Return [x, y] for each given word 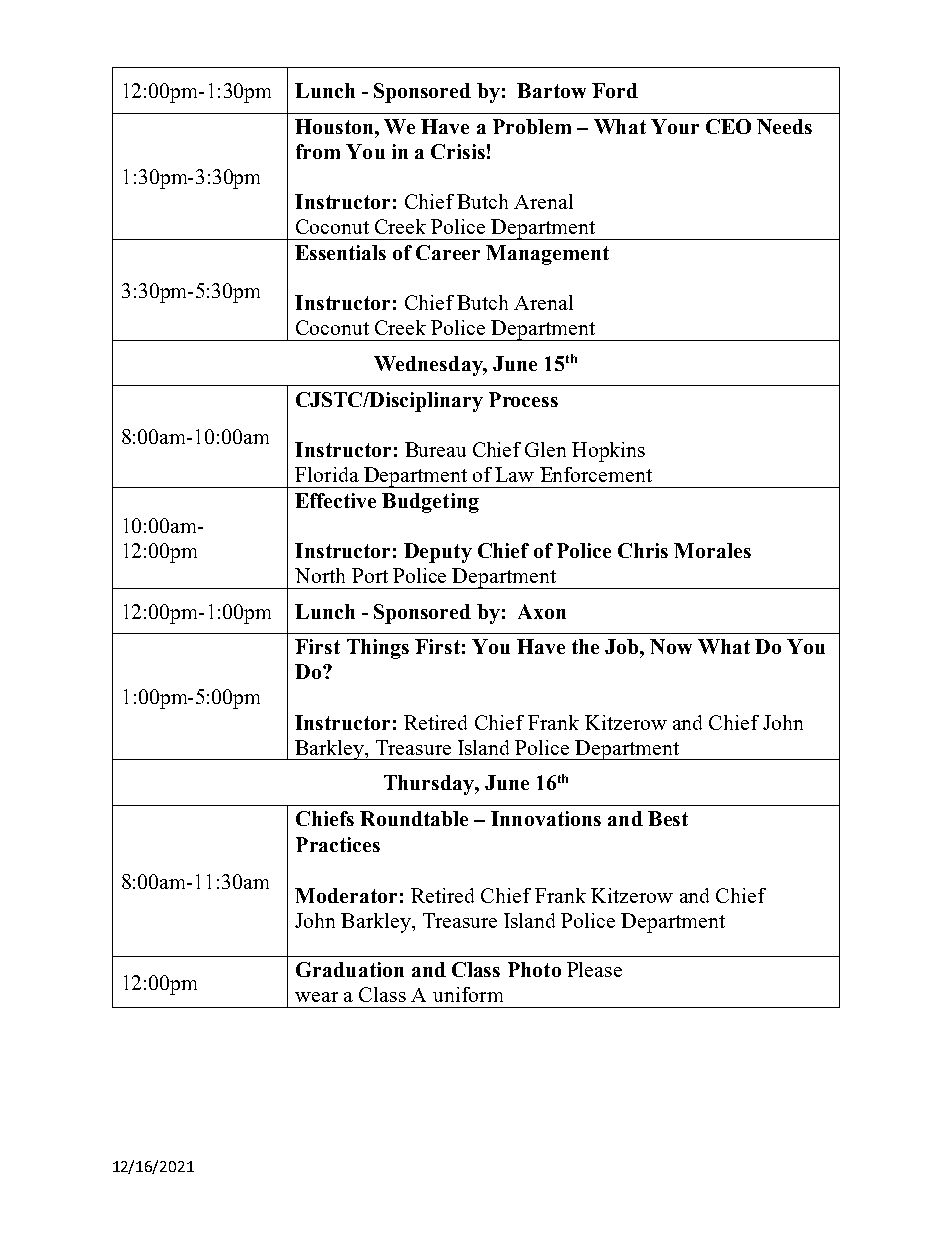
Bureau [435, 449]
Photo [534, 969]
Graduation [350, 969]
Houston [335, 126]
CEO [728, 126]
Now [671, 646]
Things [378, 649]
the [585, 646]
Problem [532, 126]
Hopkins [608, 452]
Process [523, 399]
